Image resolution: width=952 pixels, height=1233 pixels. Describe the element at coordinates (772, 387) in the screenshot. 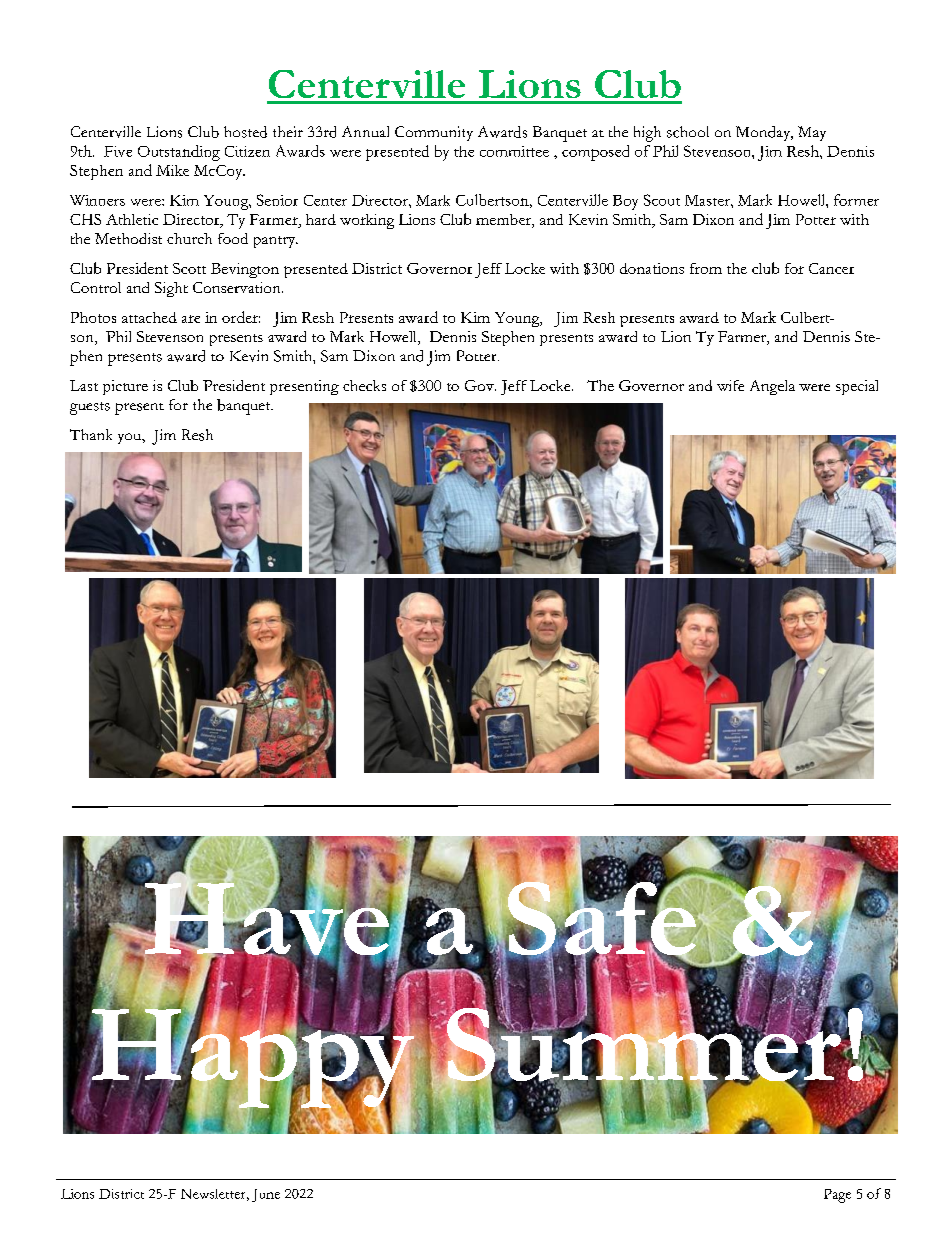

I see `Angela` at that location.
